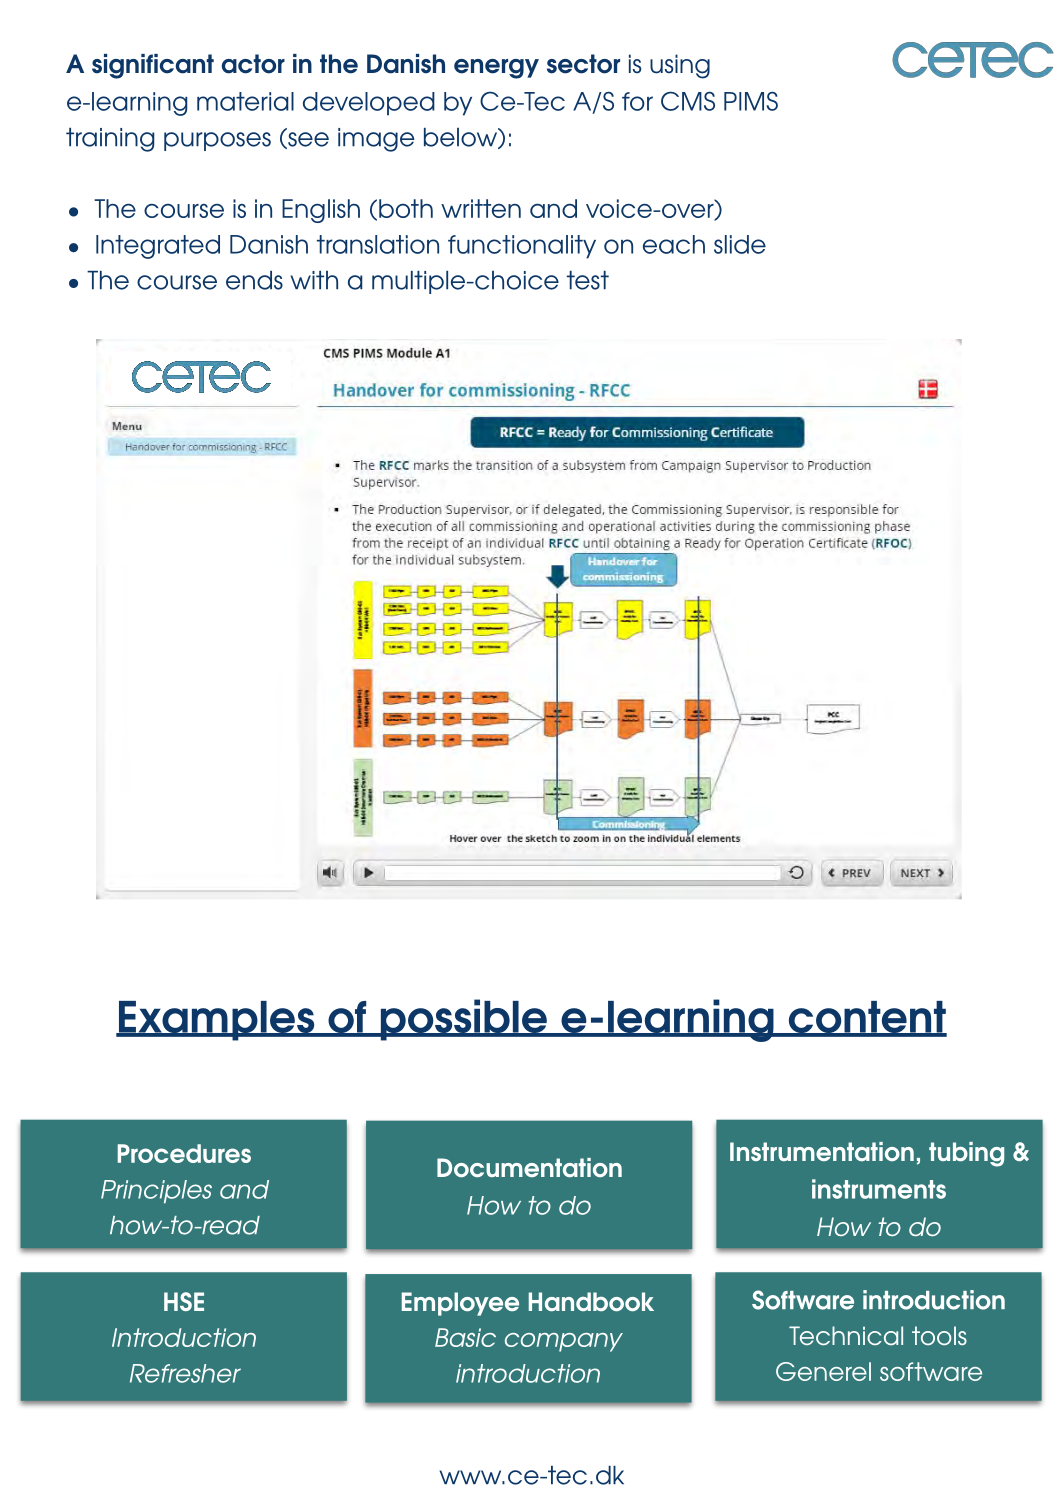  What do you see at coordinates (740, 244) in the screenshot?
I see `slide` at bounding box center [740, 244].
